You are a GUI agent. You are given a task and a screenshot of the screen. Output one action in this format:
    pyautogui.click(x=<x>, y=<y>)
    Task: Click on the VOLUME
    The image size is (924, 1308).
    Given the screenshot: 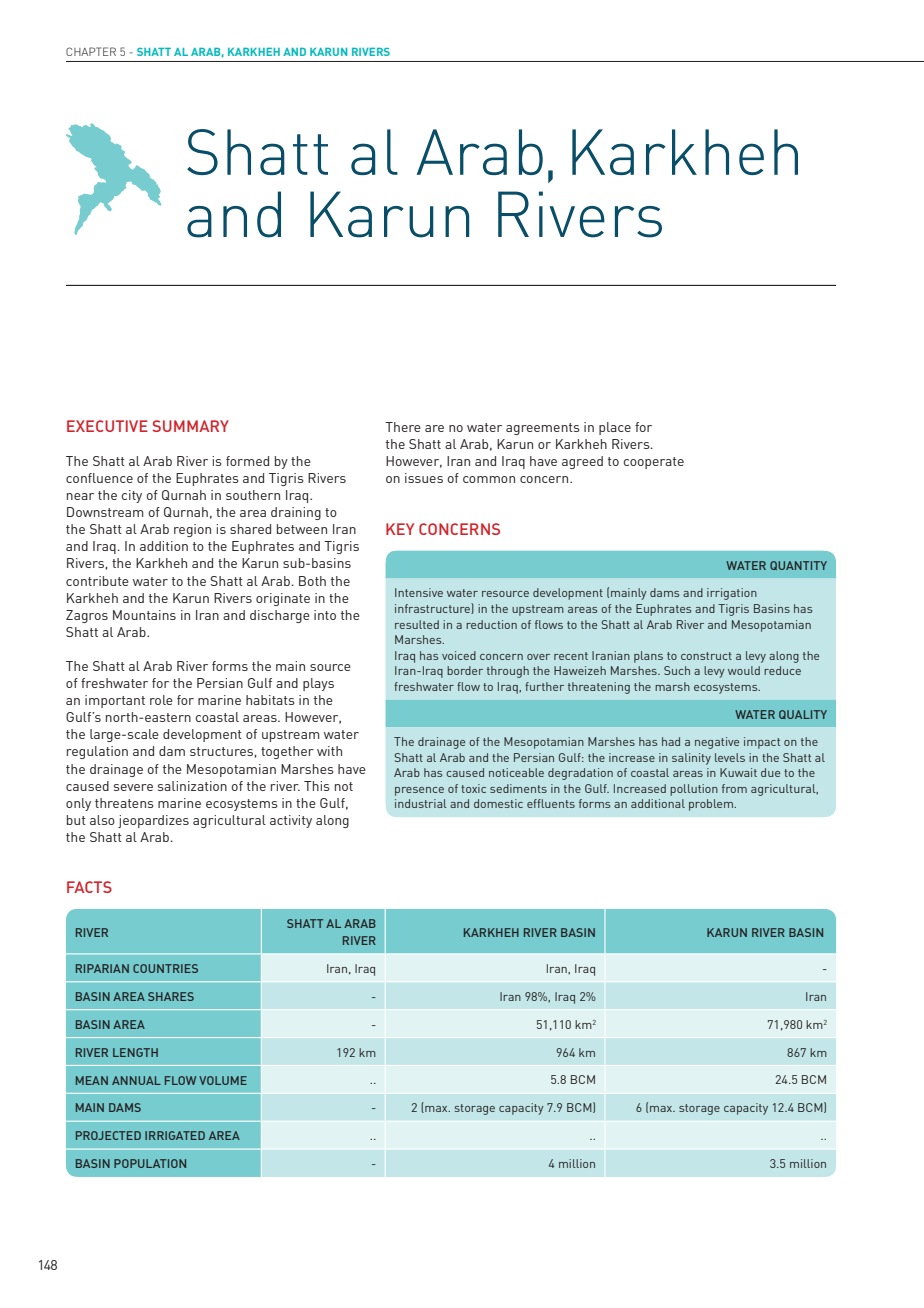 What is the action you would take?
    pyautogui.click(x=223, y=1080)
